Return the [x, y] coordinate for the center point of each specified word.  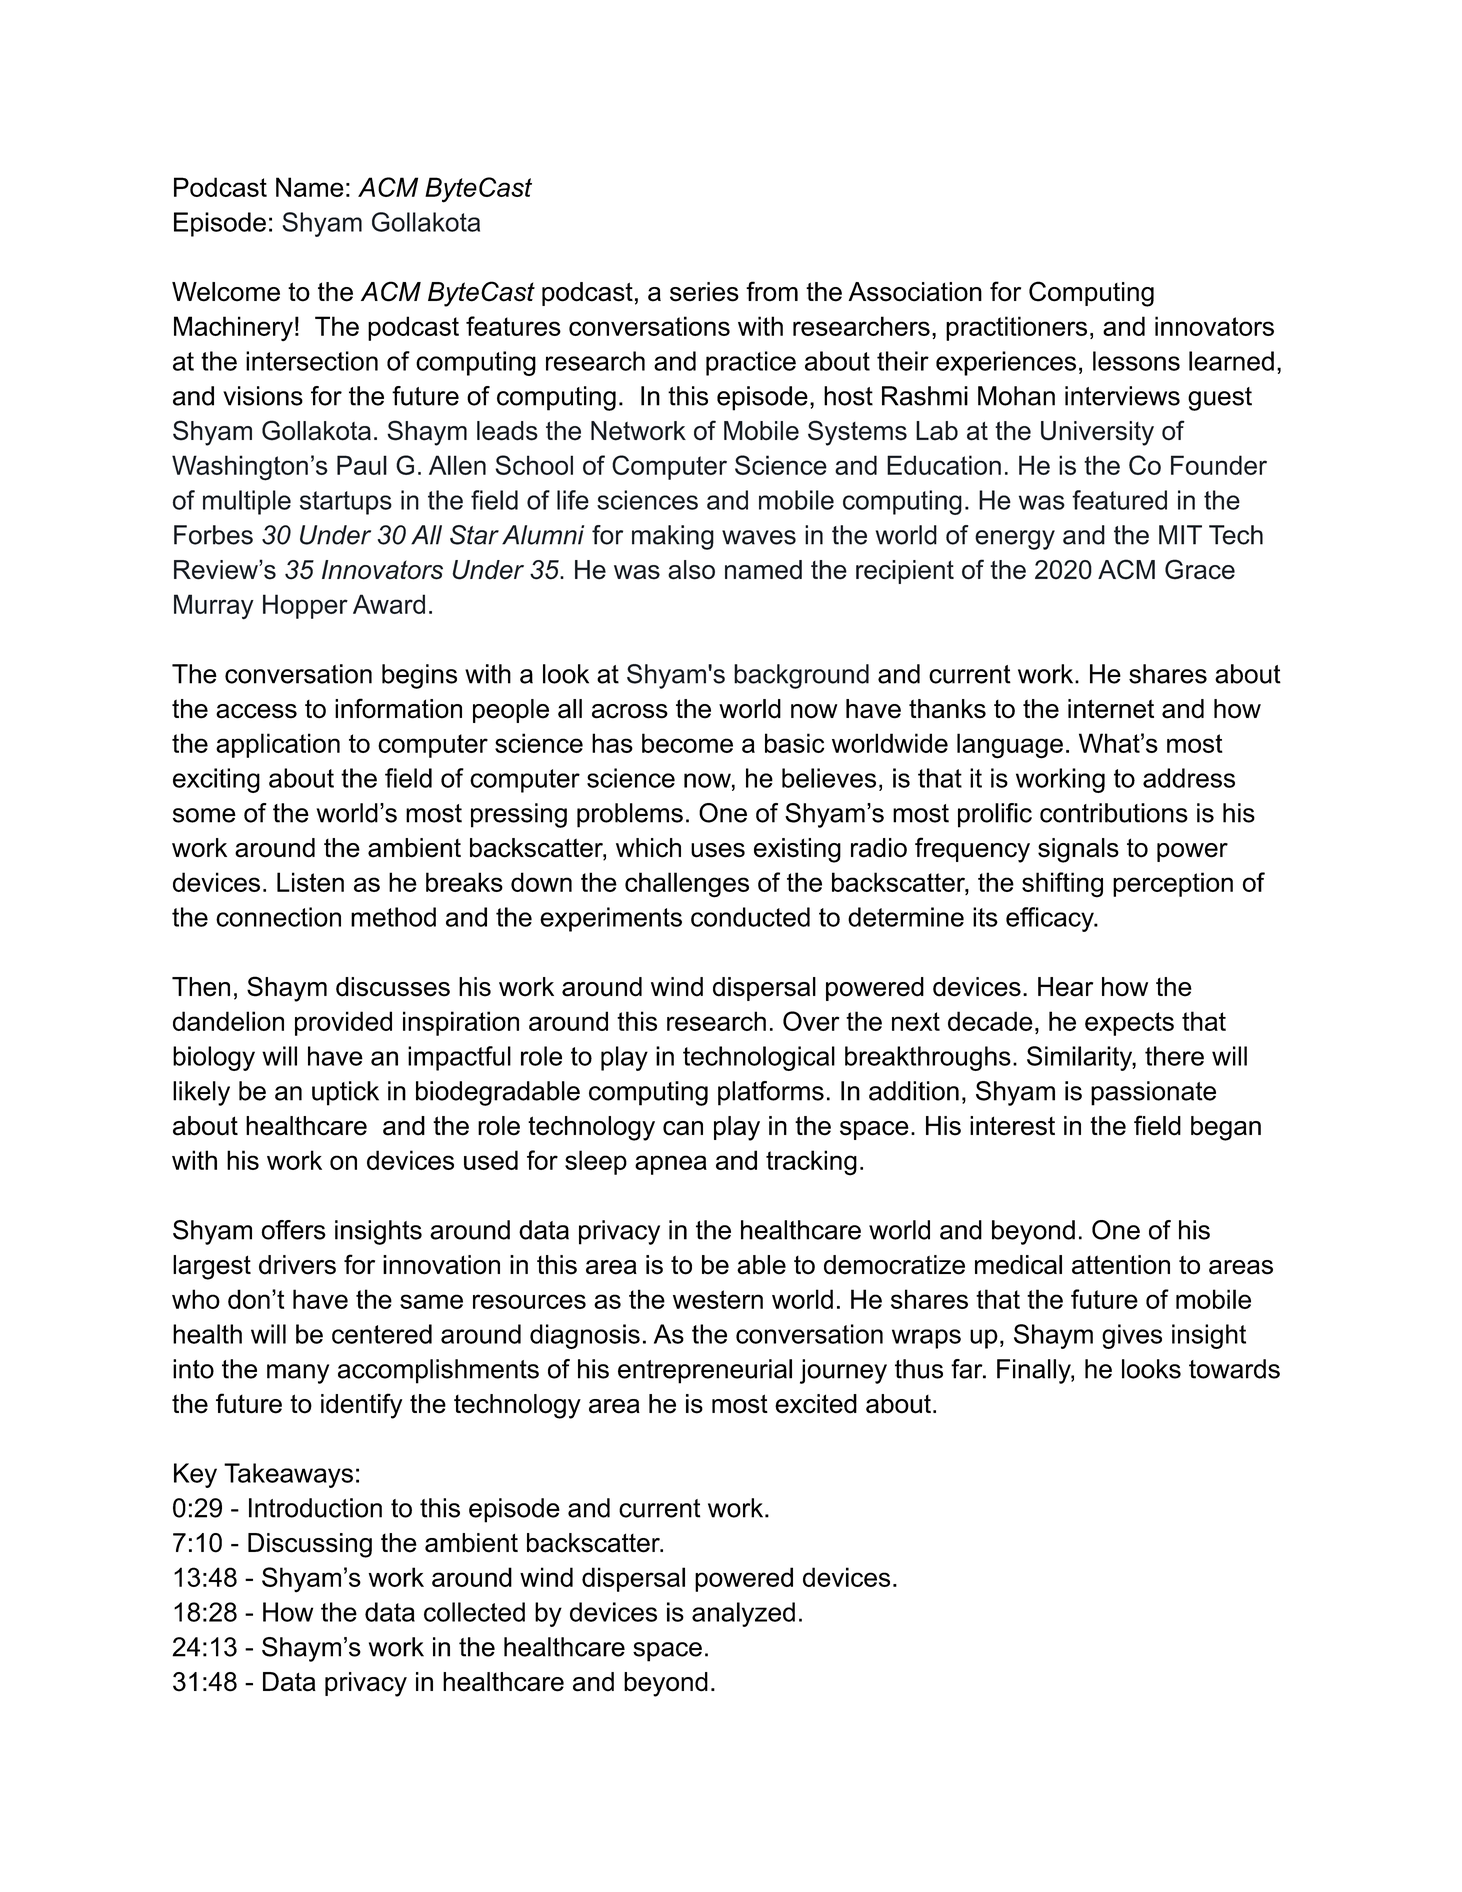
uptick [345, 1093]
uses [718, 850]
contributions [1114, 813]
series [704, 292]
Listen [310, 882]
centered [382, 1334]
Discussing [310, 1545]
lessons [1136, 361]
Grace [1200, 569]
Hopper [305, 606]
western [718, 1299]
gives [1132, 1336]
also [691, 570]
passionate [1153, 1093]
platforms [771, 1093]
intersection [312, 361]
